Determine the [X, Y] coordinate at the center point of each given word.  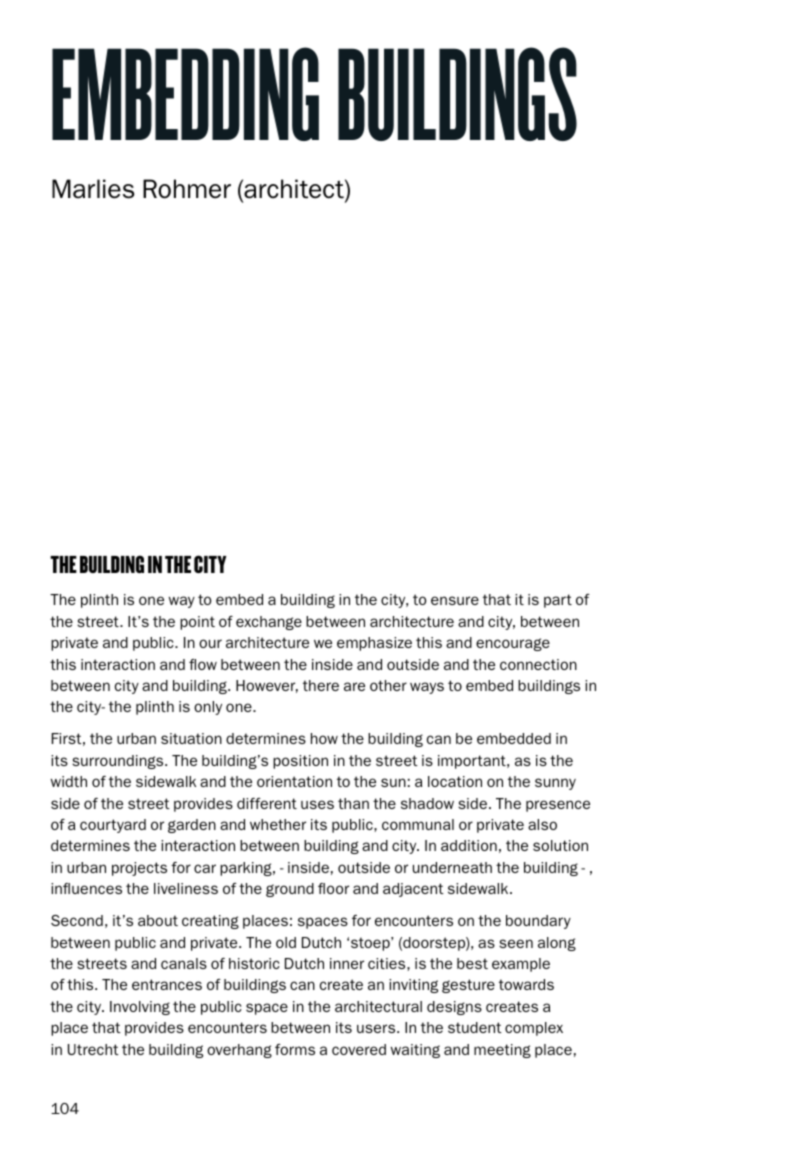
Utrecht [93, 1049]
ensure [455, 600]
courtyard [113, 826]
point [197, 623]
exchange [269, 623]
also [542, 824]
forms [295, 1049]
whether [278, 824]
